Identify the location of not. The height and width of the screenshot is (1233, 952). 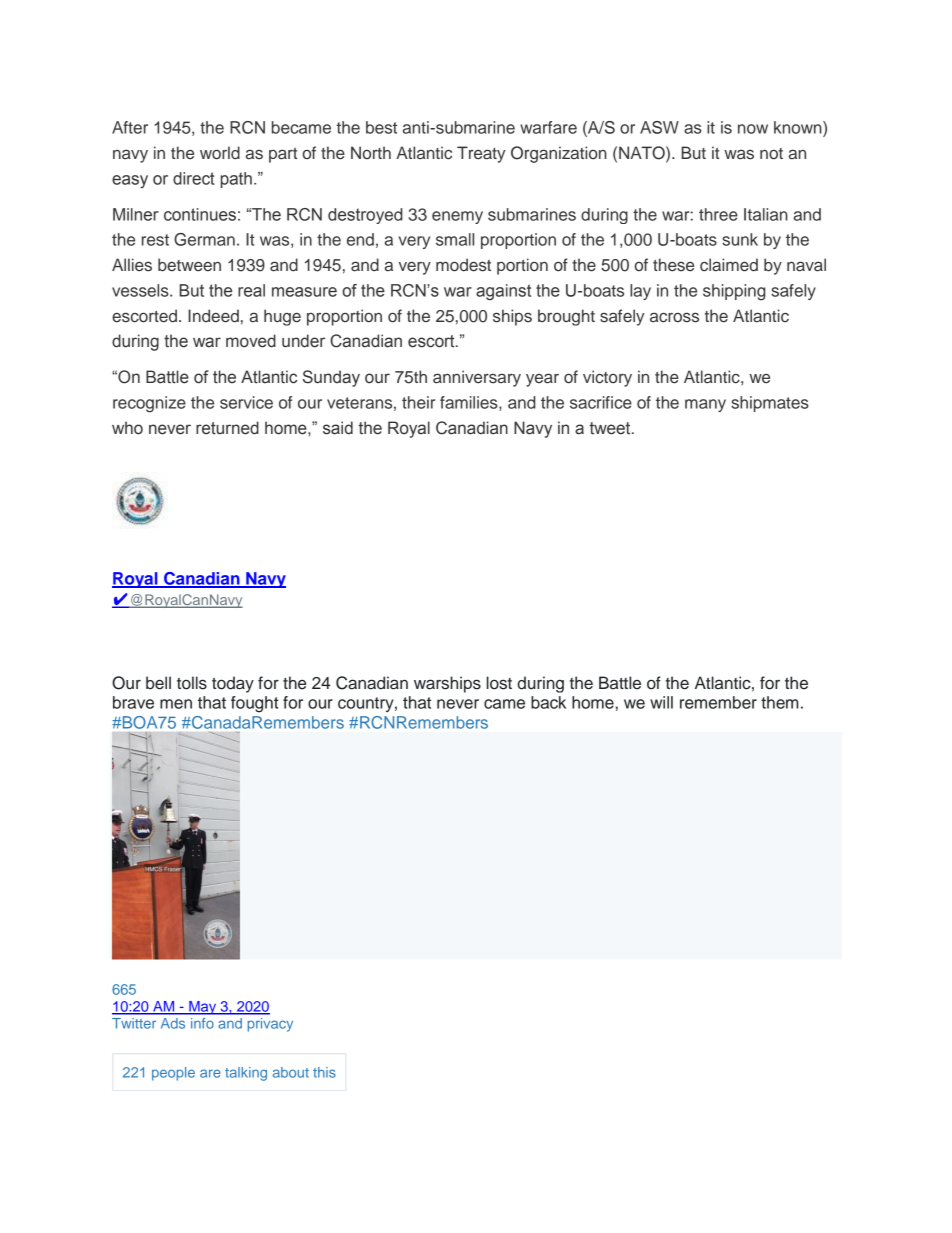
(771, 153).
